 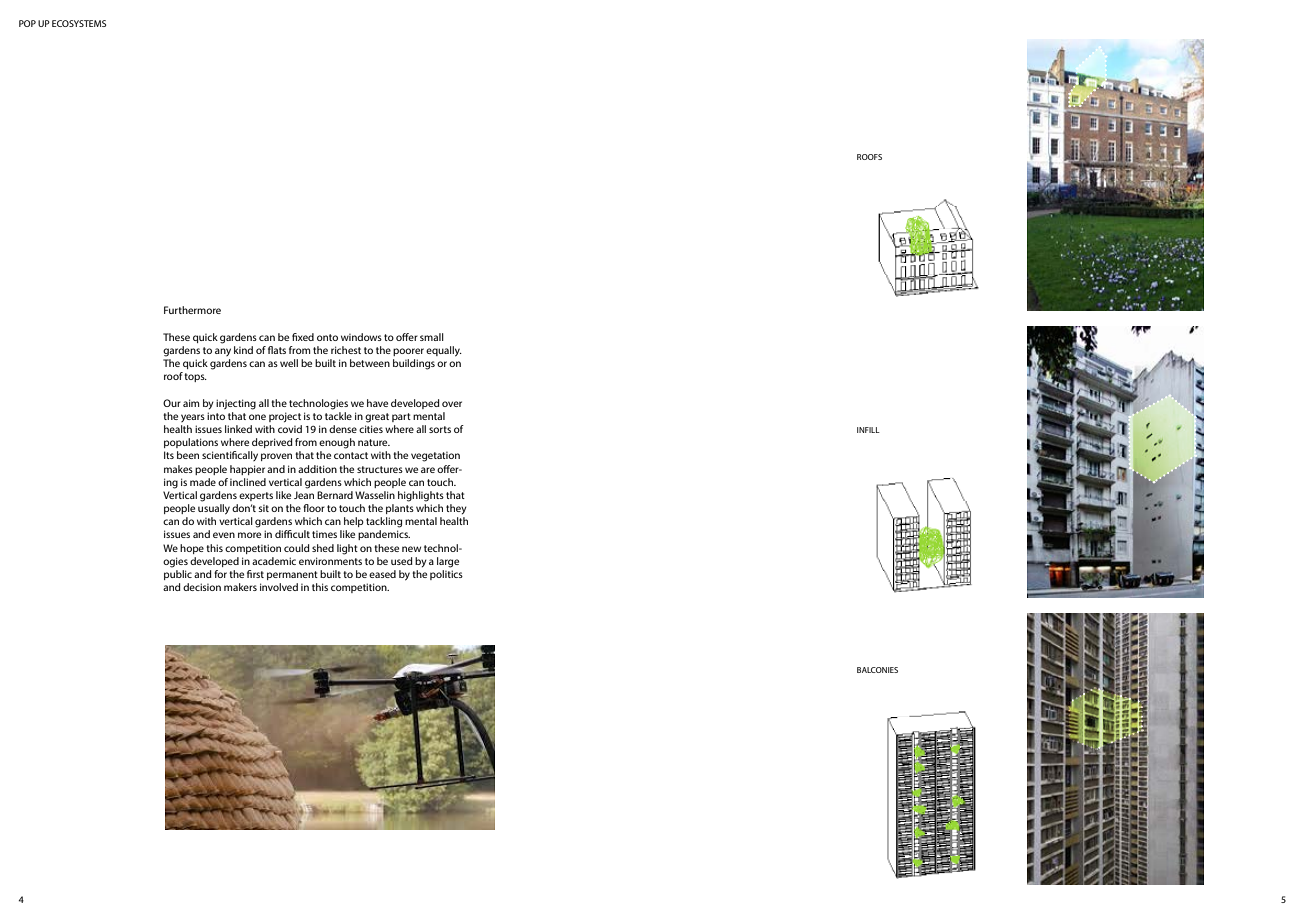 What do you see at coordinates (444, 351) in the document?
I see `equally` at bounding box center [444, 351].
